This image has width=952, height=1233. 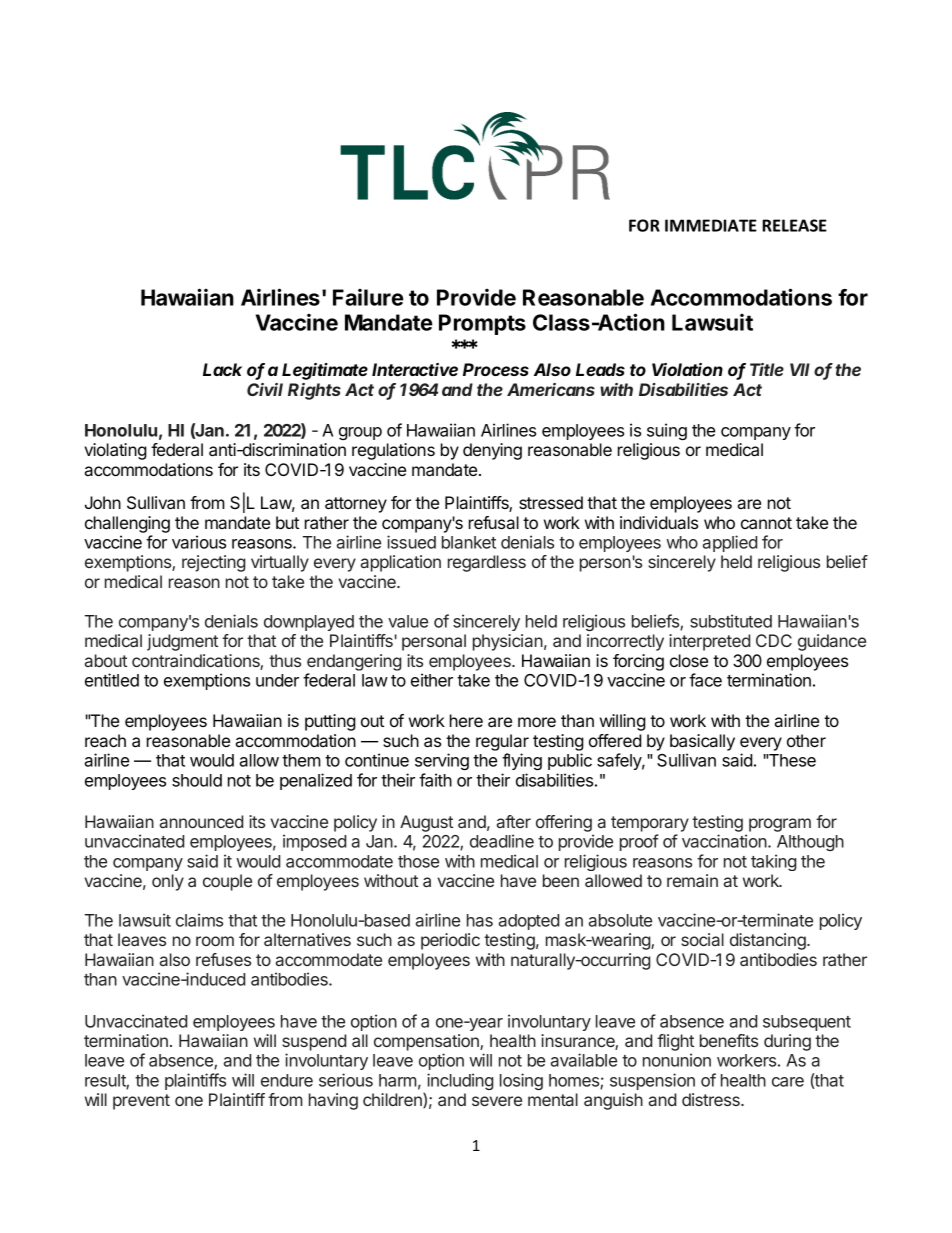 What do you see at coordinates (168, 882) in the image?
I see `only` at bounding box center [168, 882].
